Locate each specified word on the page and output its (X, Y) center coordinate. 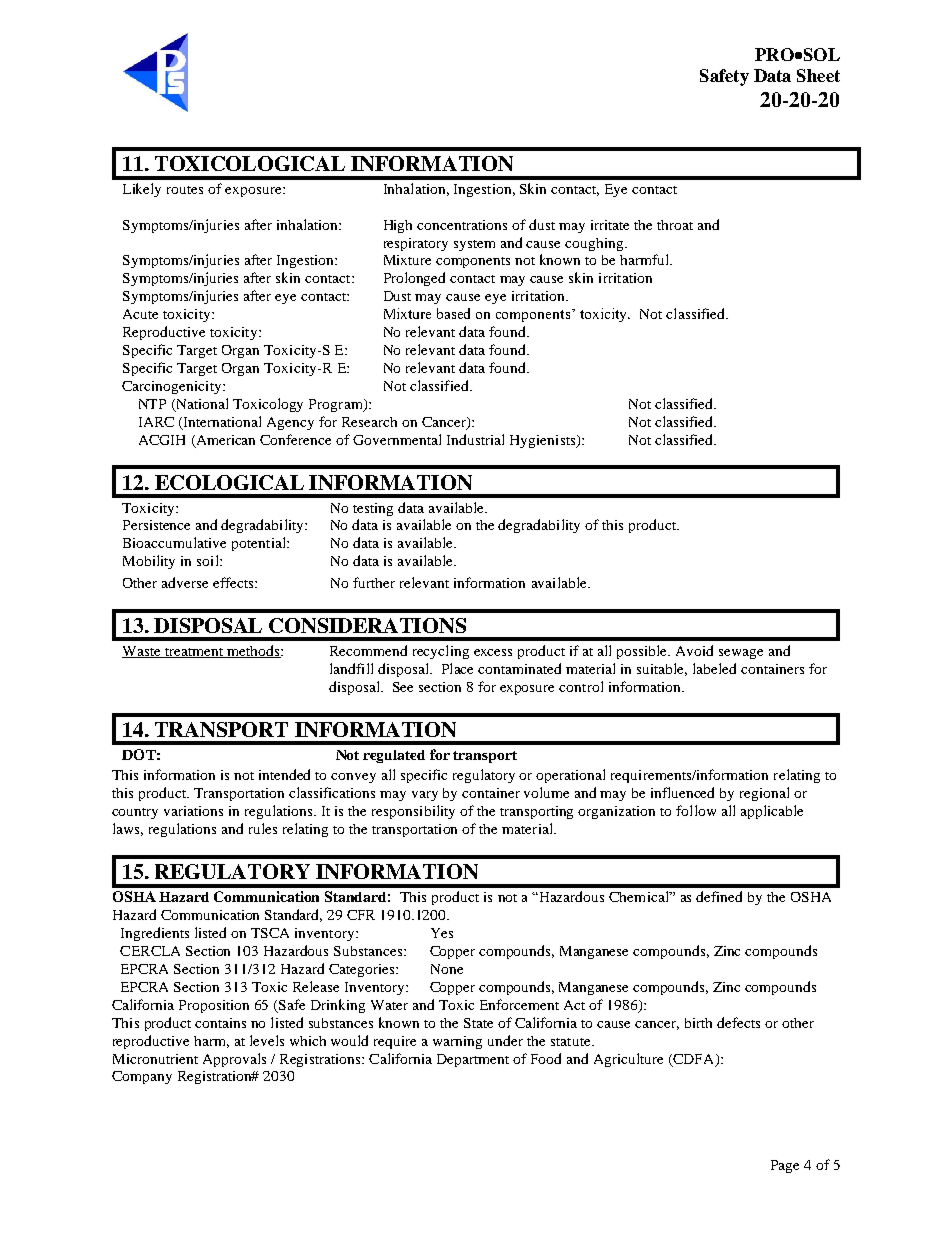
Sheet (818, 75)
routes (185, 190)
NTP (152, 404)
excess (493, 652)
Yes (442, 933)
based (453, 313)
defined (719, 896)
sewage (741, 654)
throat (675, 225)
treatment (194, 653)
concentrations (462, 225)
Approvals (234, 1060)
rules (263, 828)
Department (473, 1060)
